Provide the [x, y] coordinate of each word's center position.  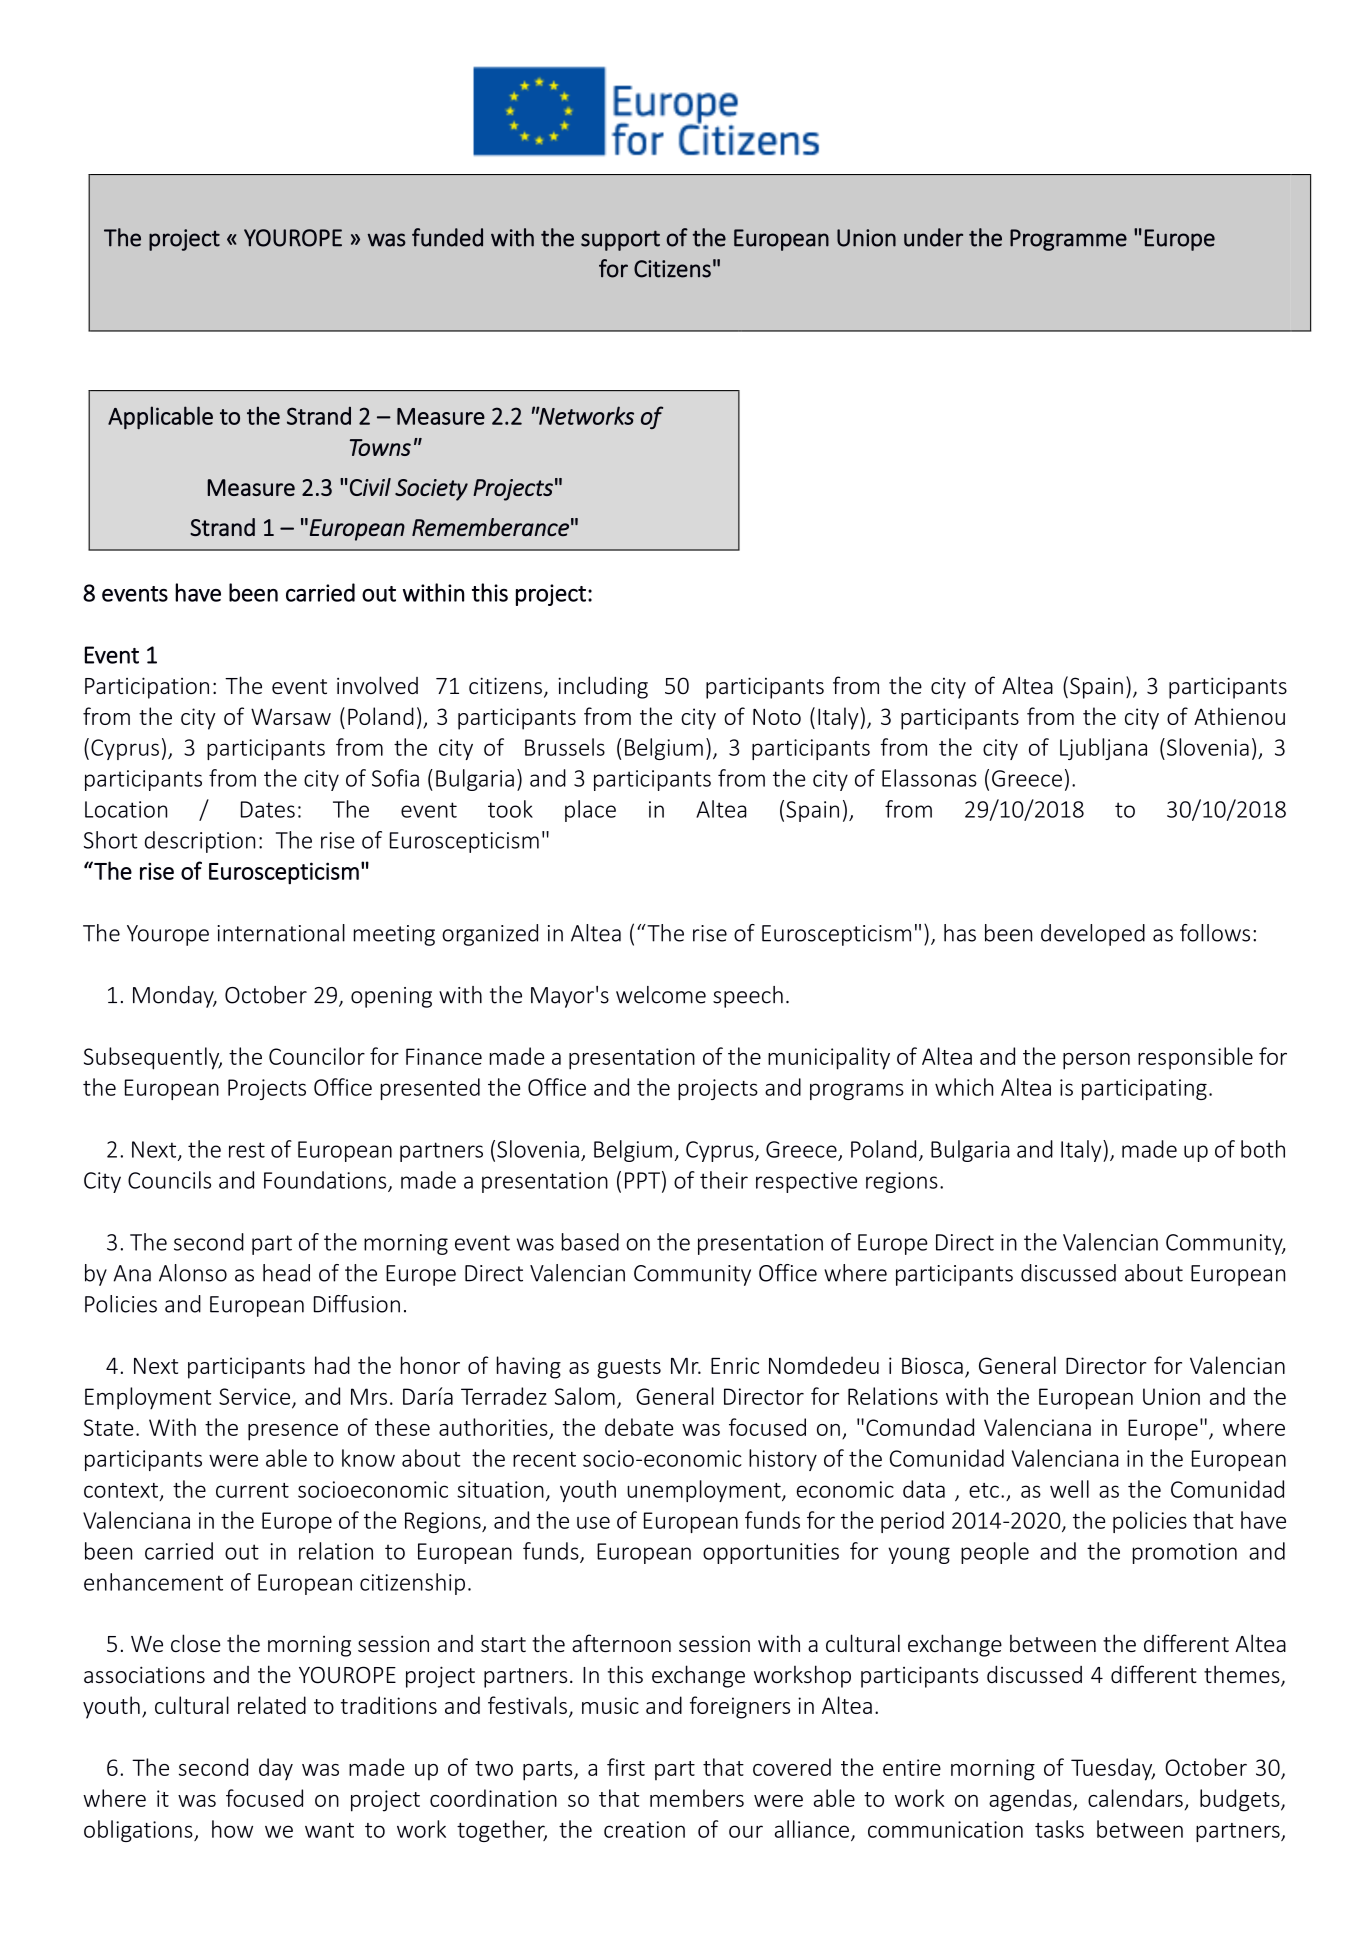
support [620, 240]
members [697, 1798]
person [1096, 1061]
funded [447, 237]
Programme [1068, 240]
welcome [661, 995]
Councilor [317, 1056]
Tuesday [1113, 1769]
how [232, 1829]
